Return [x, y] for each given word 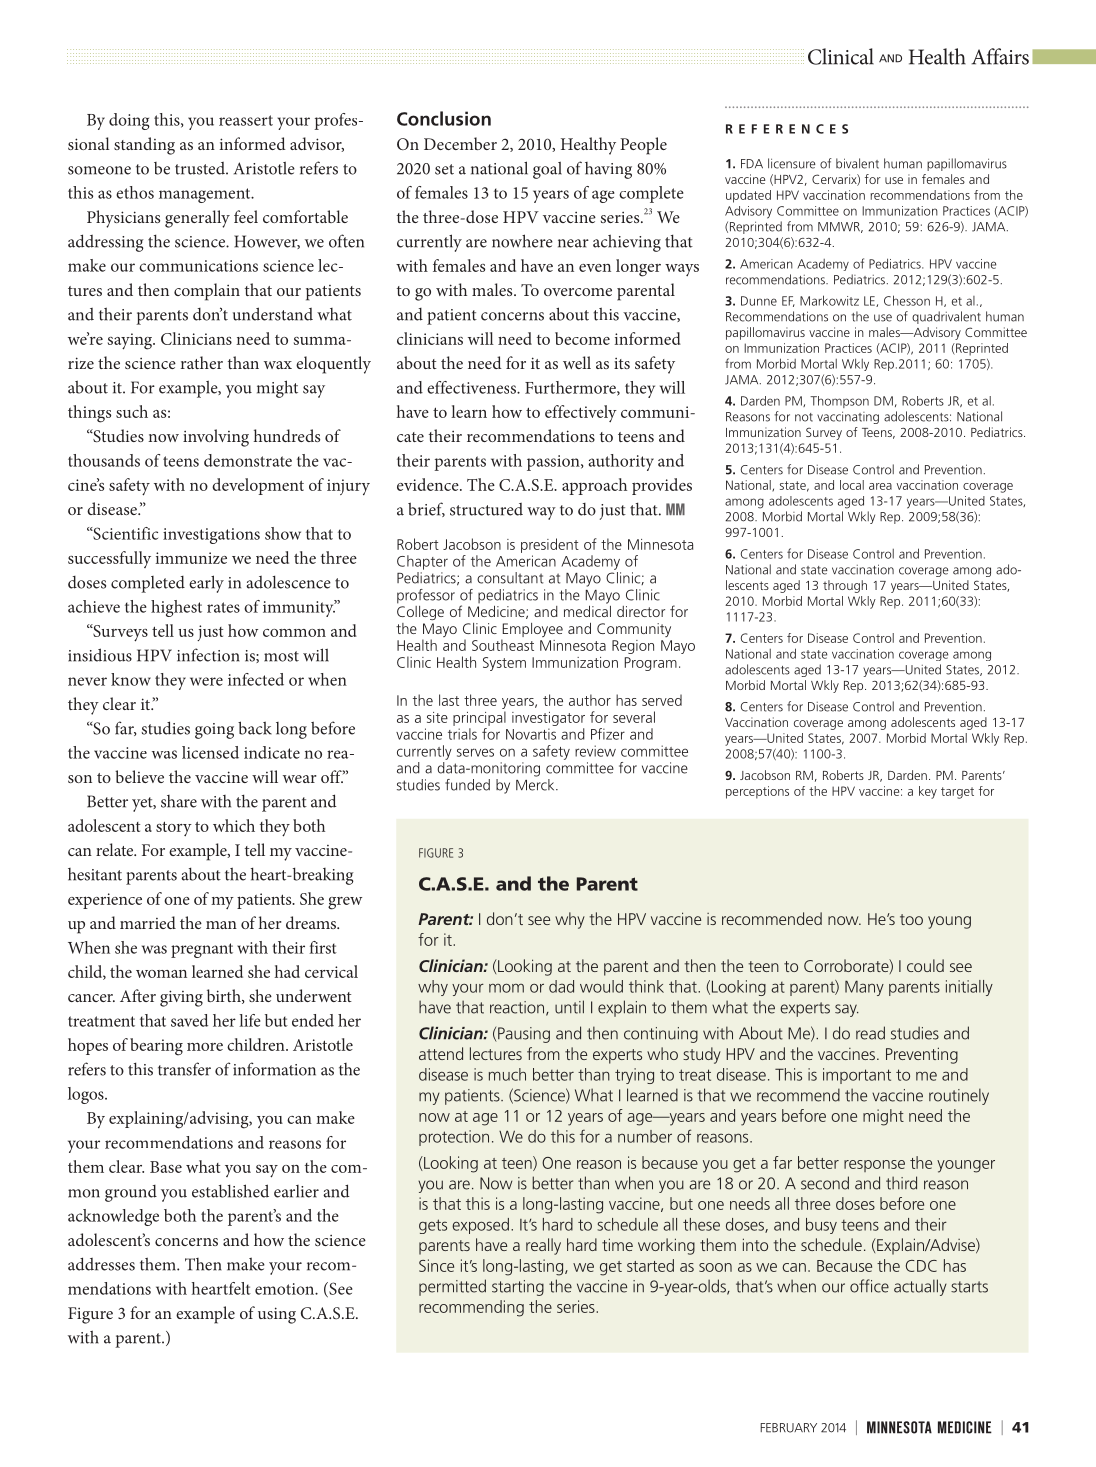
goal [547, 170]
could [925, 965]
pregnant [202, 950]
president [550, 545]
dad [561, 986]
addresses [101, 1264]
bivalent [857, 163]
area [880, 486]
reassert [246, 120]
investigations [211, 536]
